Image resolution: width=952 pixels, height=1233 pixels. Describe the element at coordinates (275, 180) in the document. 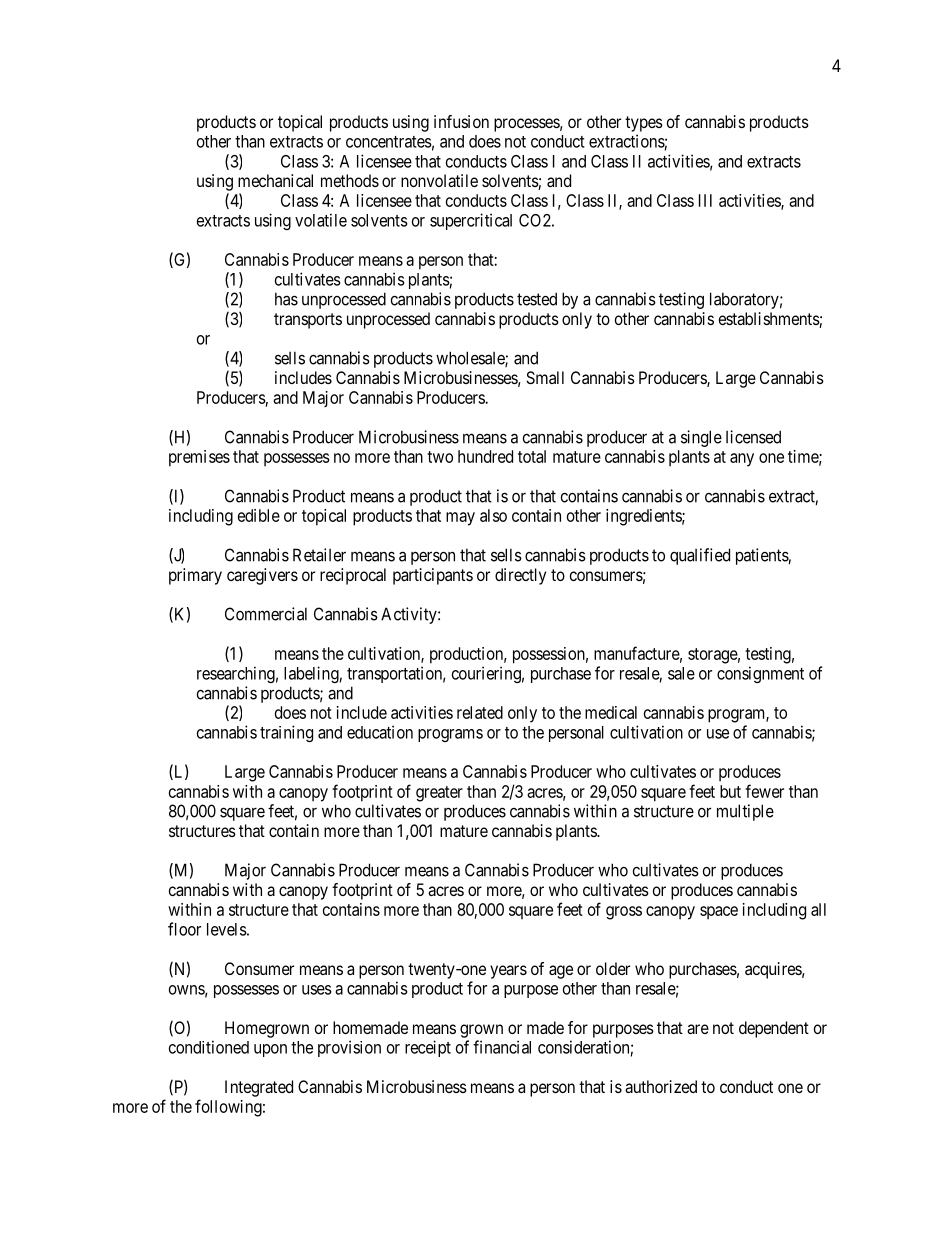

I see `mechanical` at that location.
